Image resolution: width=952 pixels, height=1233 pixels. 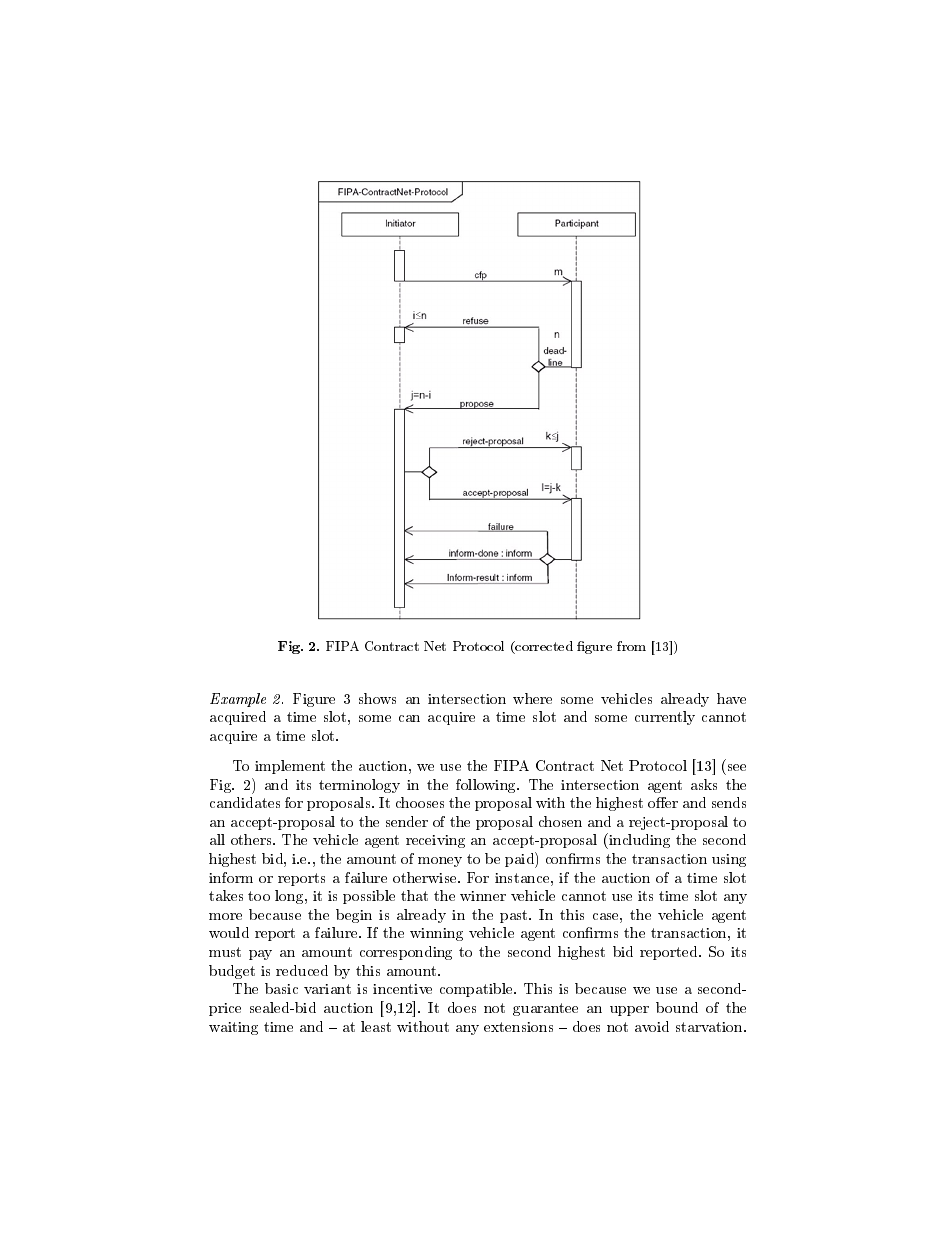 I want to click on receiving, so click(x=435, y=841).
